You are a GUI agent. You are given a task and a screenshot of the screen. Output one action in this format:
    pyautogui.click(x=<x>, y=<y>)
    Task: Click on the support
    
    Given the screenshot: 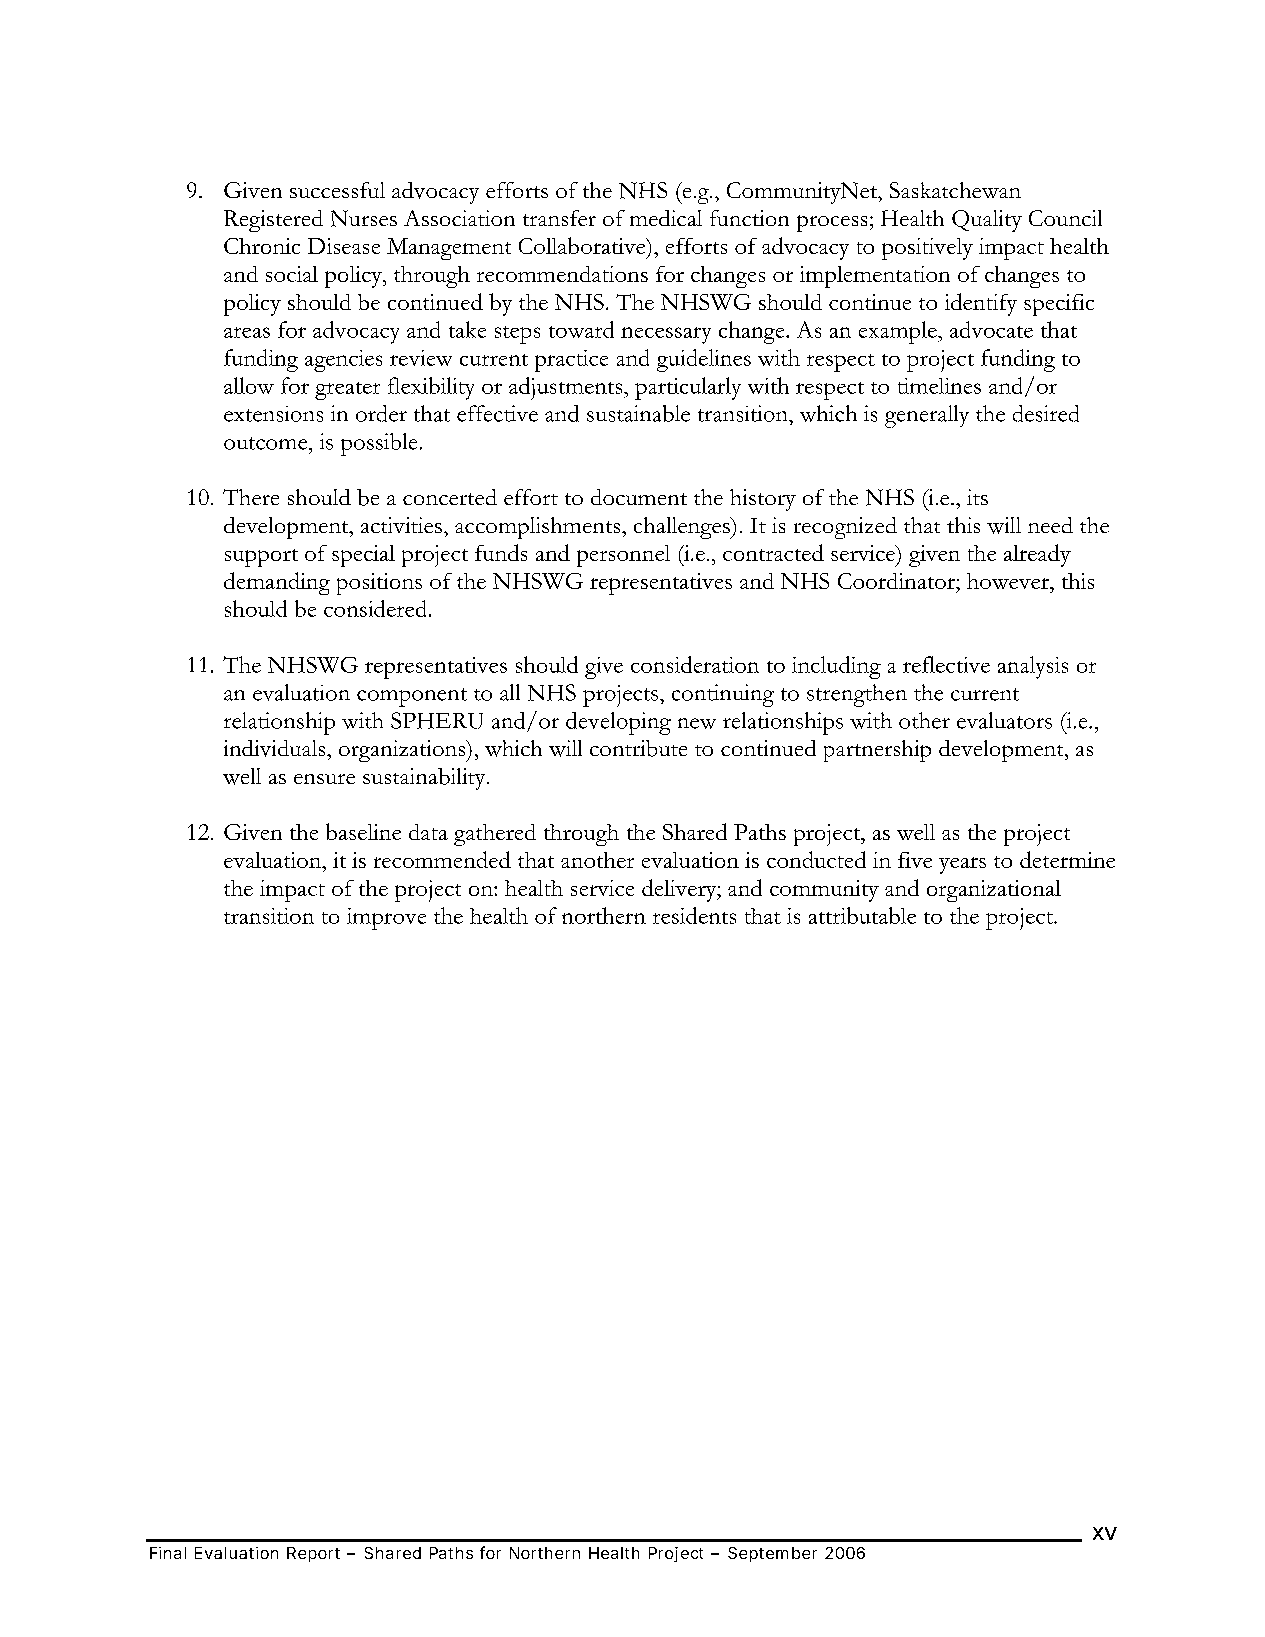 What is the action you would take?
    pyautogui.click(x=261, y=558)
